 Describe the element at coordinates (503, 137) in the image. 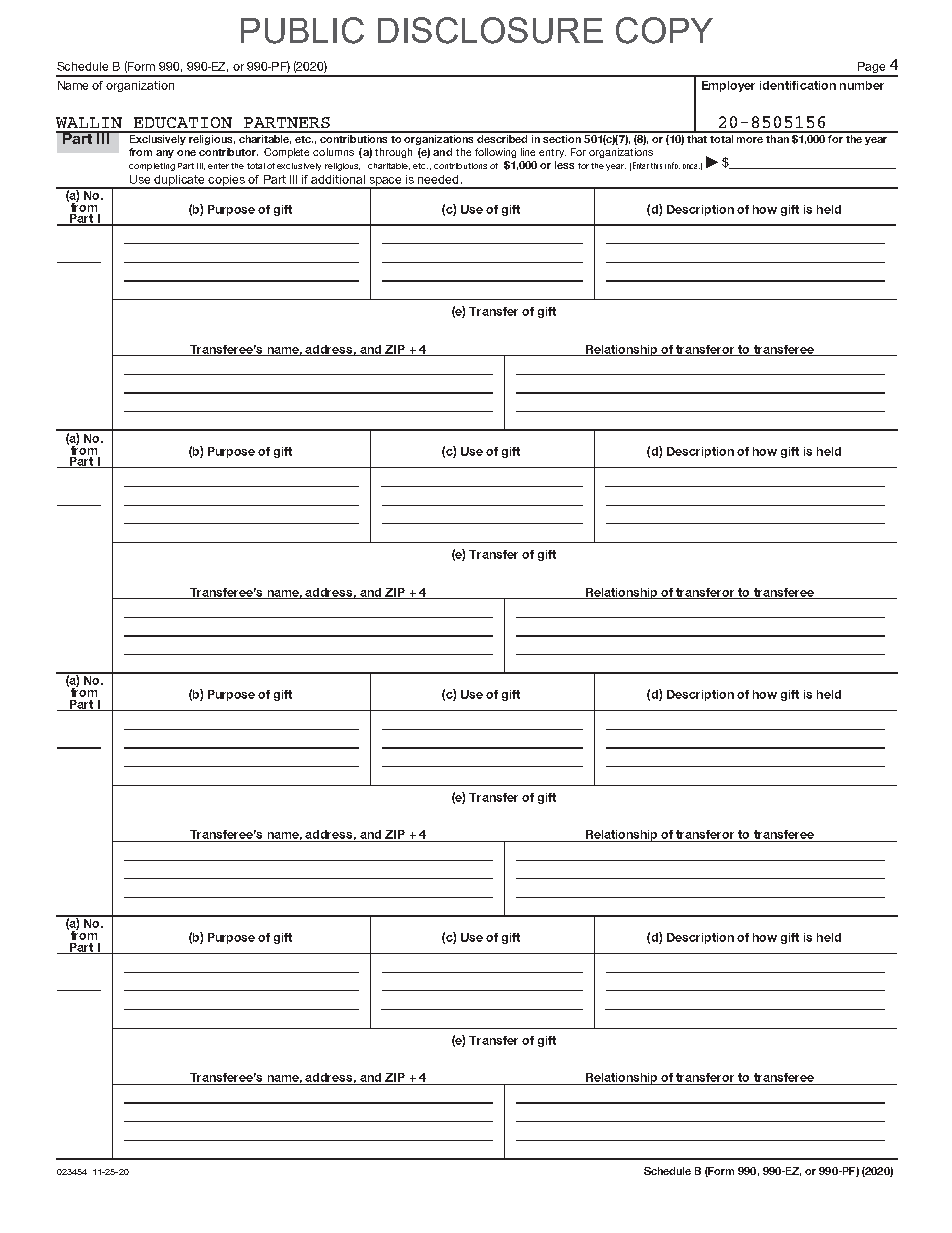

I see `described` at that location.
